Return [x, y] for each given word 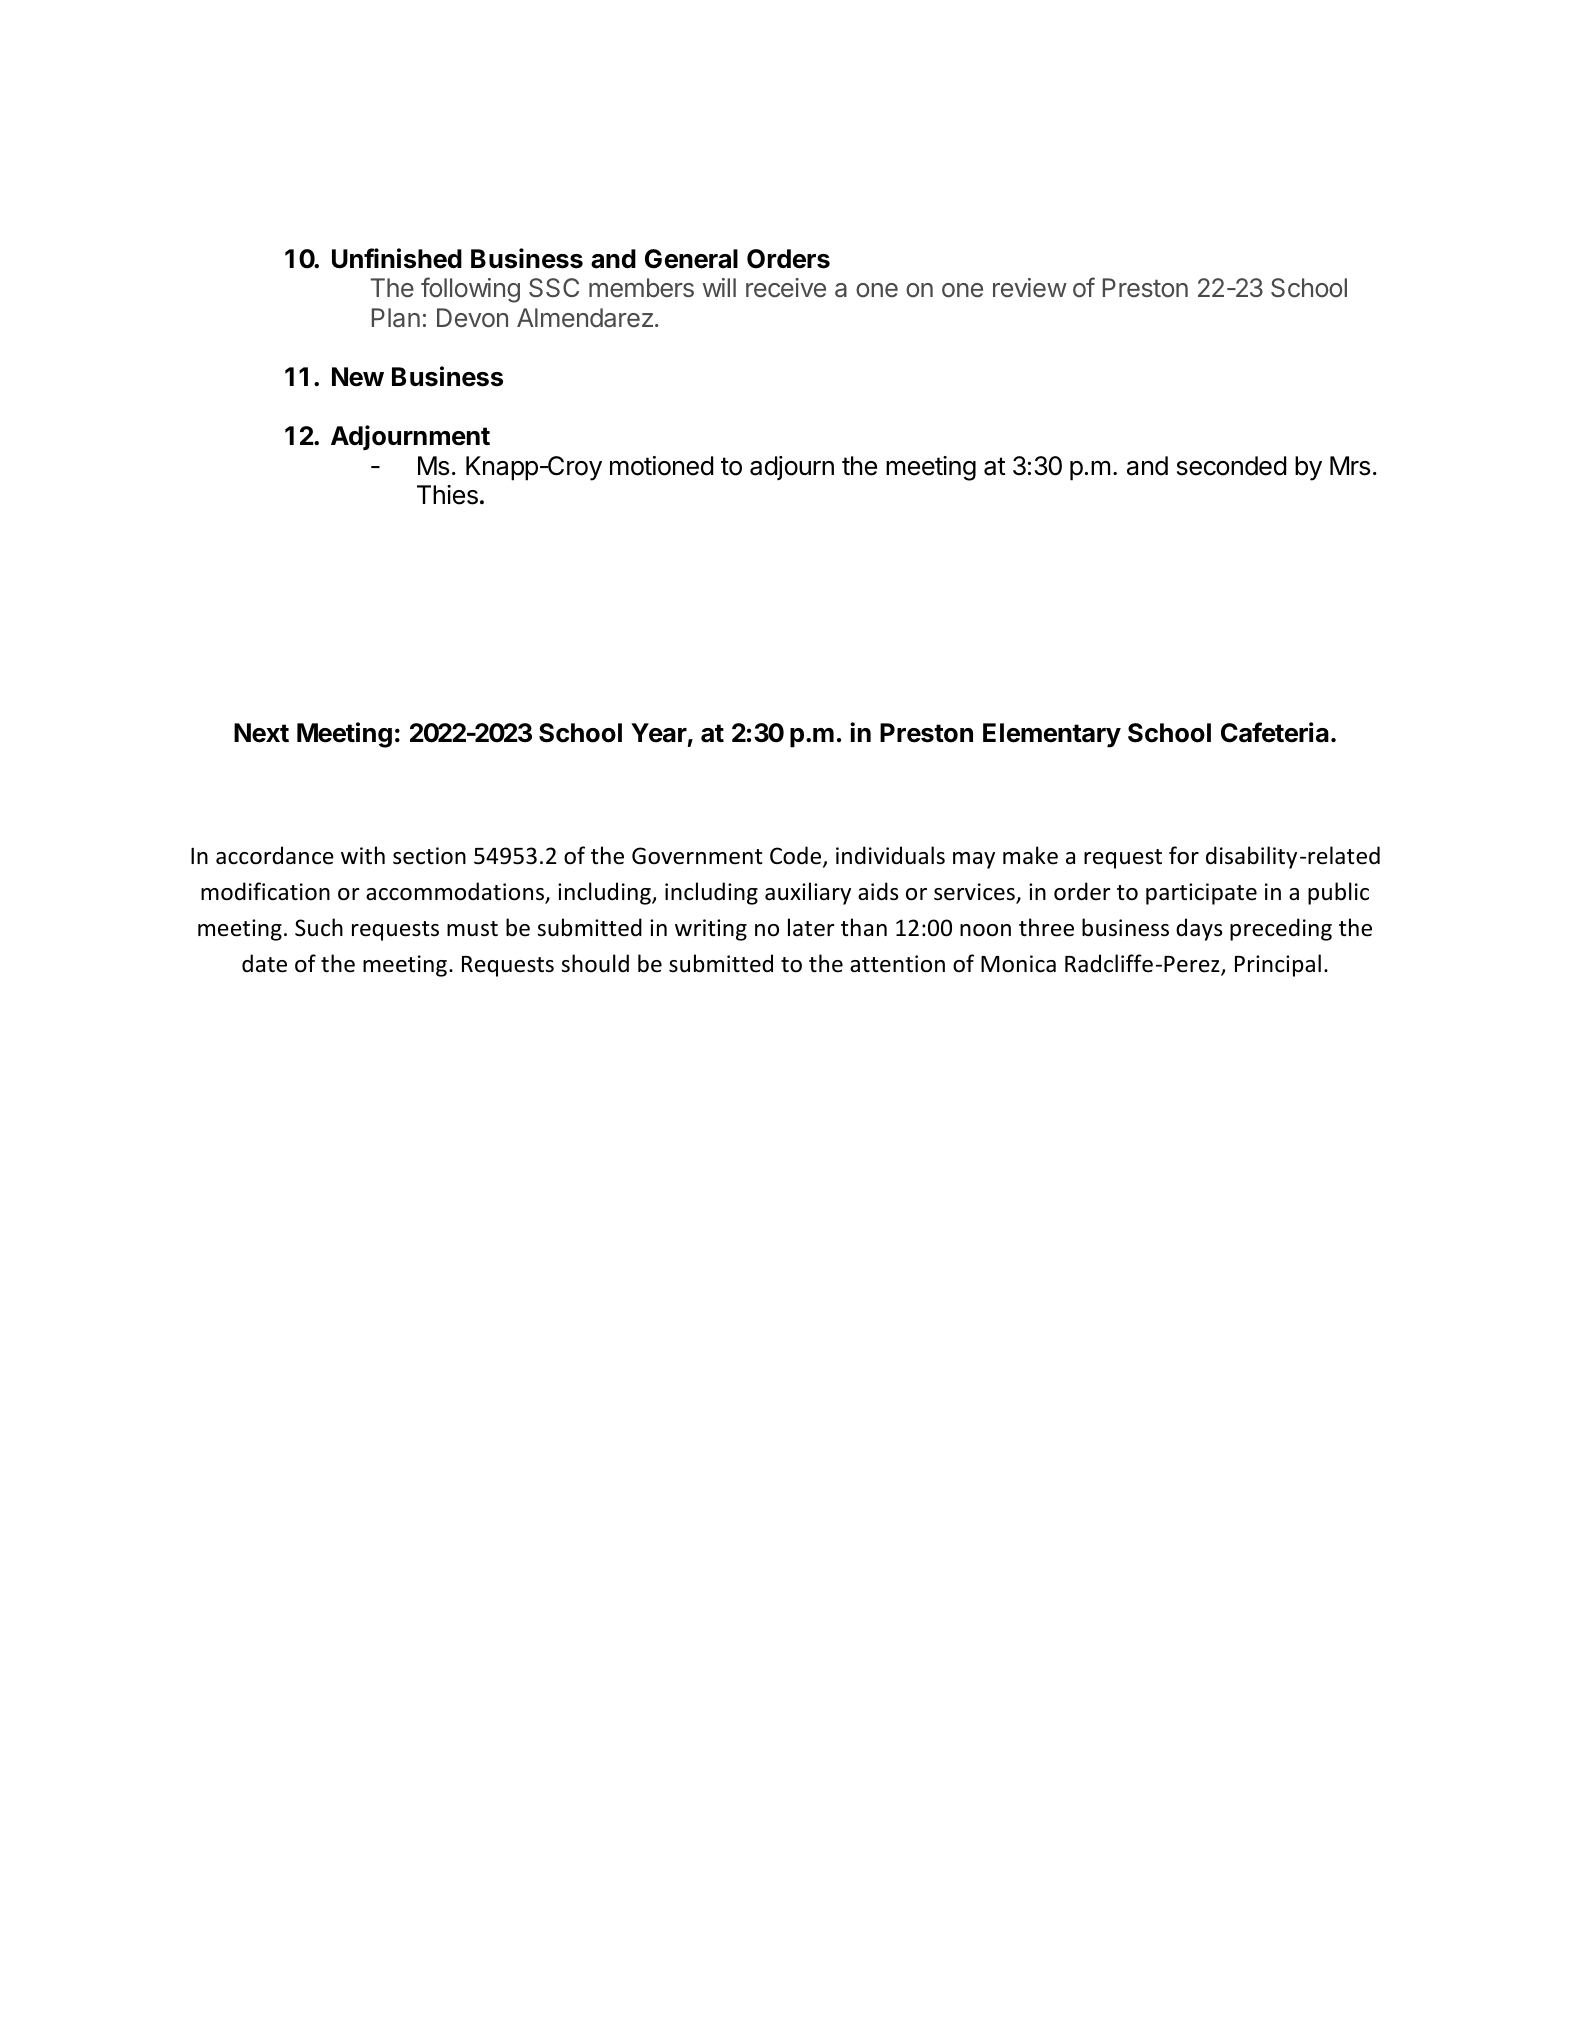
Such [319, 927]
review [1030, 288]
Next [261, 733]
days [1199, 929]
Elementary [1052, 735]
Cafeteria [1275, 732]
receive [786, 288]
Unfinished [397, 258]
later [811, 927]
